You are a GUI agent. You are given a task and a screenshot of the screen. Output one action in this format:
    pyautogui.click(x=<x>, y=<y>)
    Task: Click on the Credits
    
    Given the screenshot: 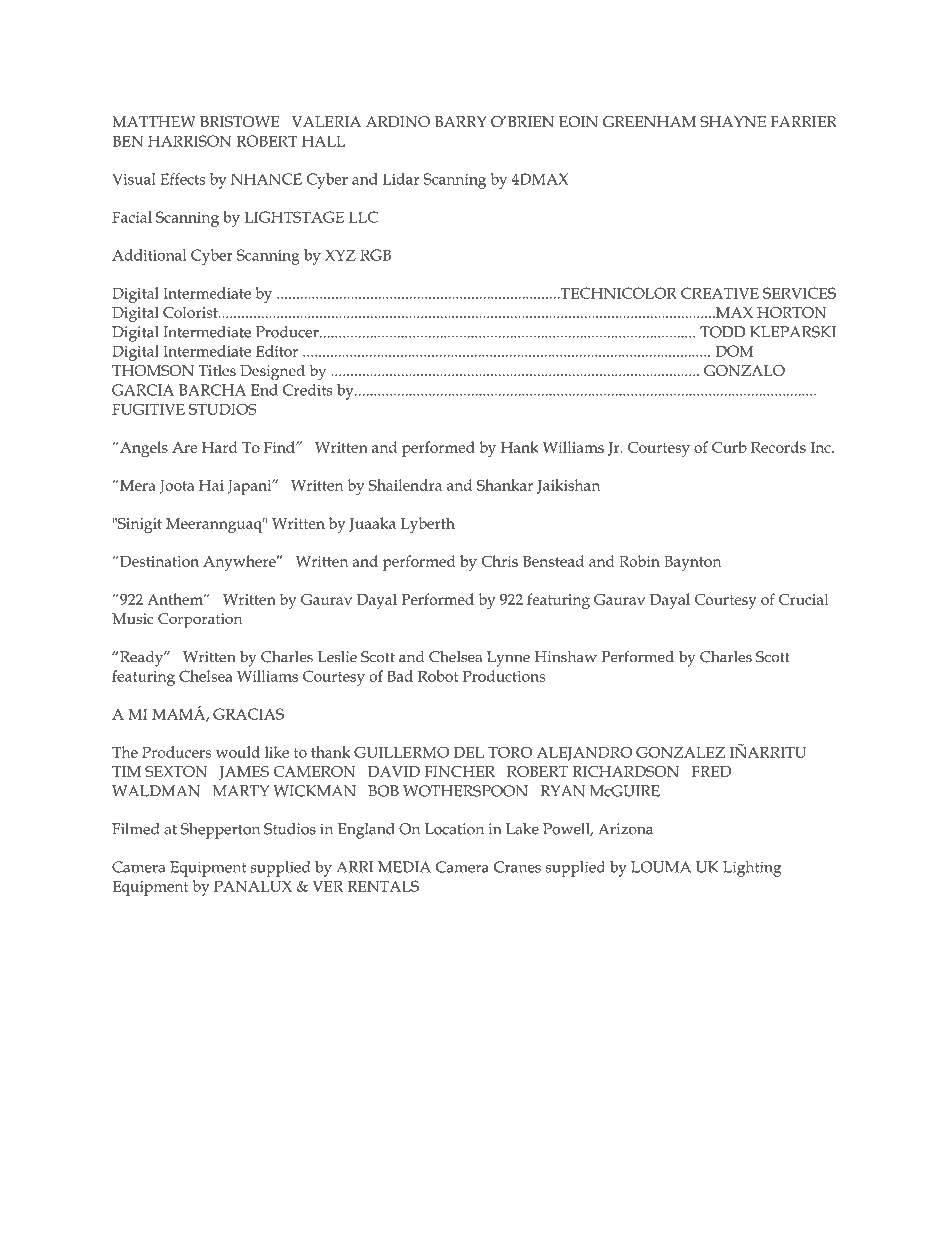 What is the action you would take?
    pyautogui.click(x=308, y=390)
